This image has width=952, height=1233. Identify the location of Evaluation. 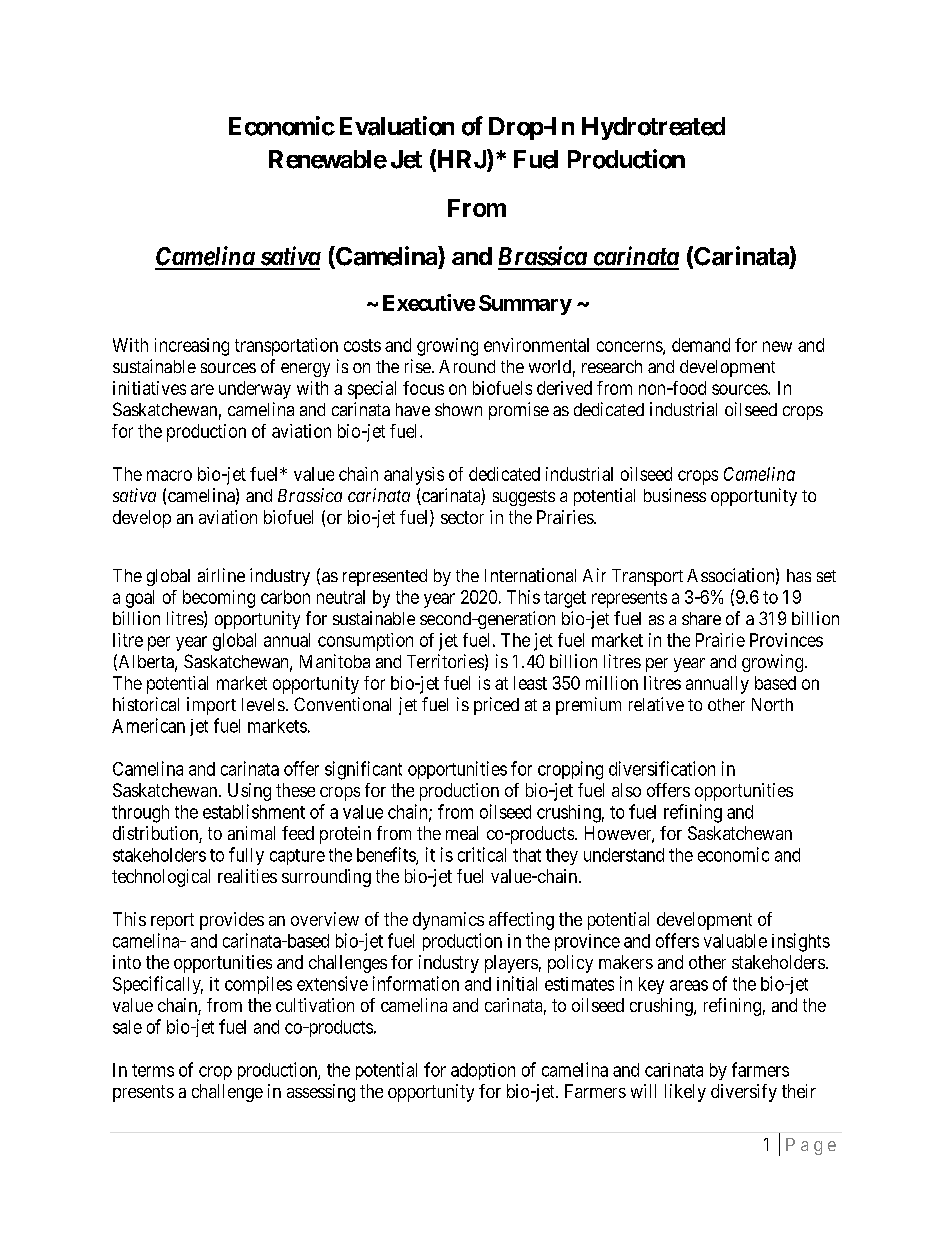
(397, 126).
